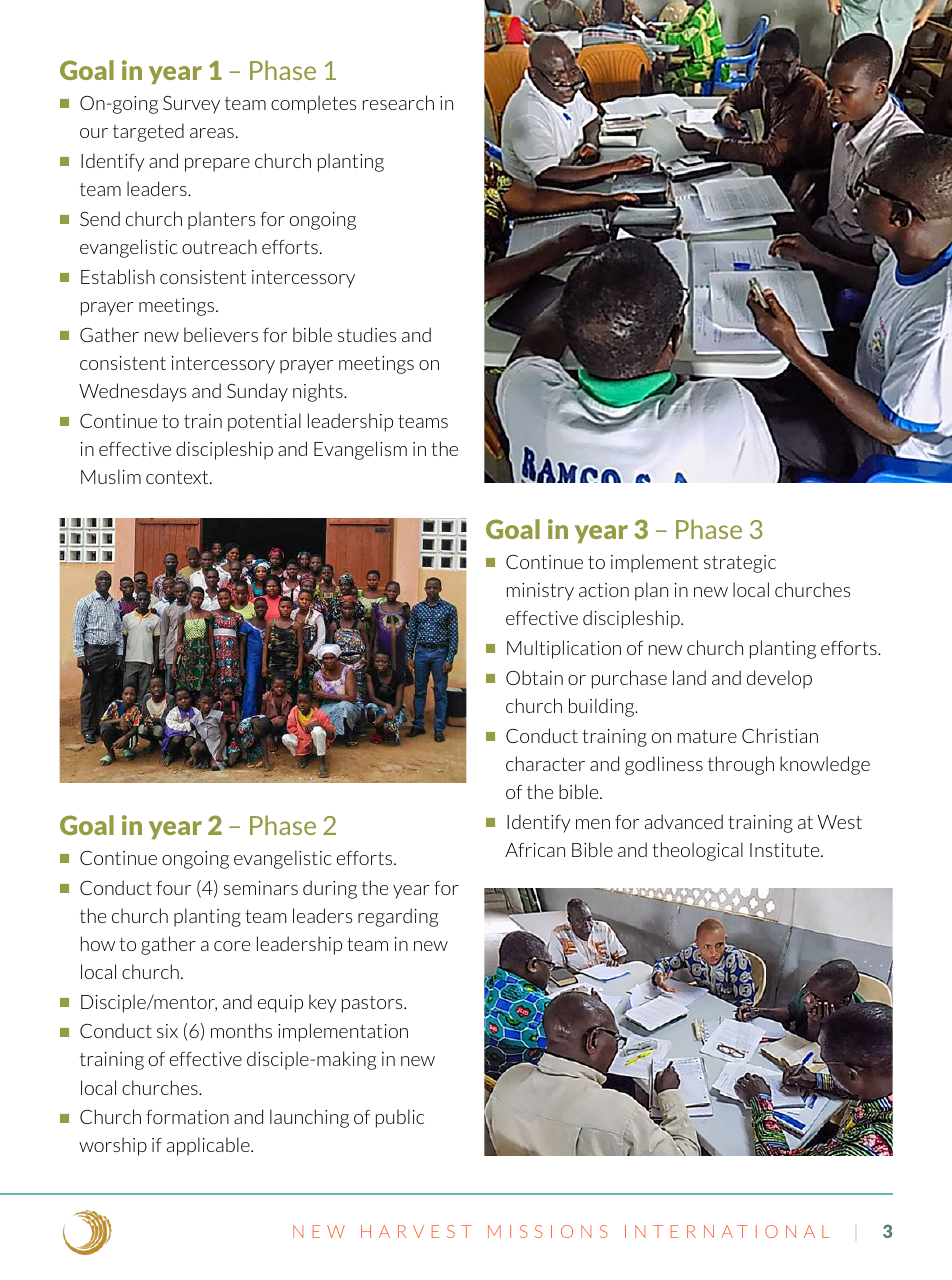 The width and height of the document is (952, 1280). What do you see at coordinates (604, 590) in the document?
I see `action` at bounding box center [604, 590].
